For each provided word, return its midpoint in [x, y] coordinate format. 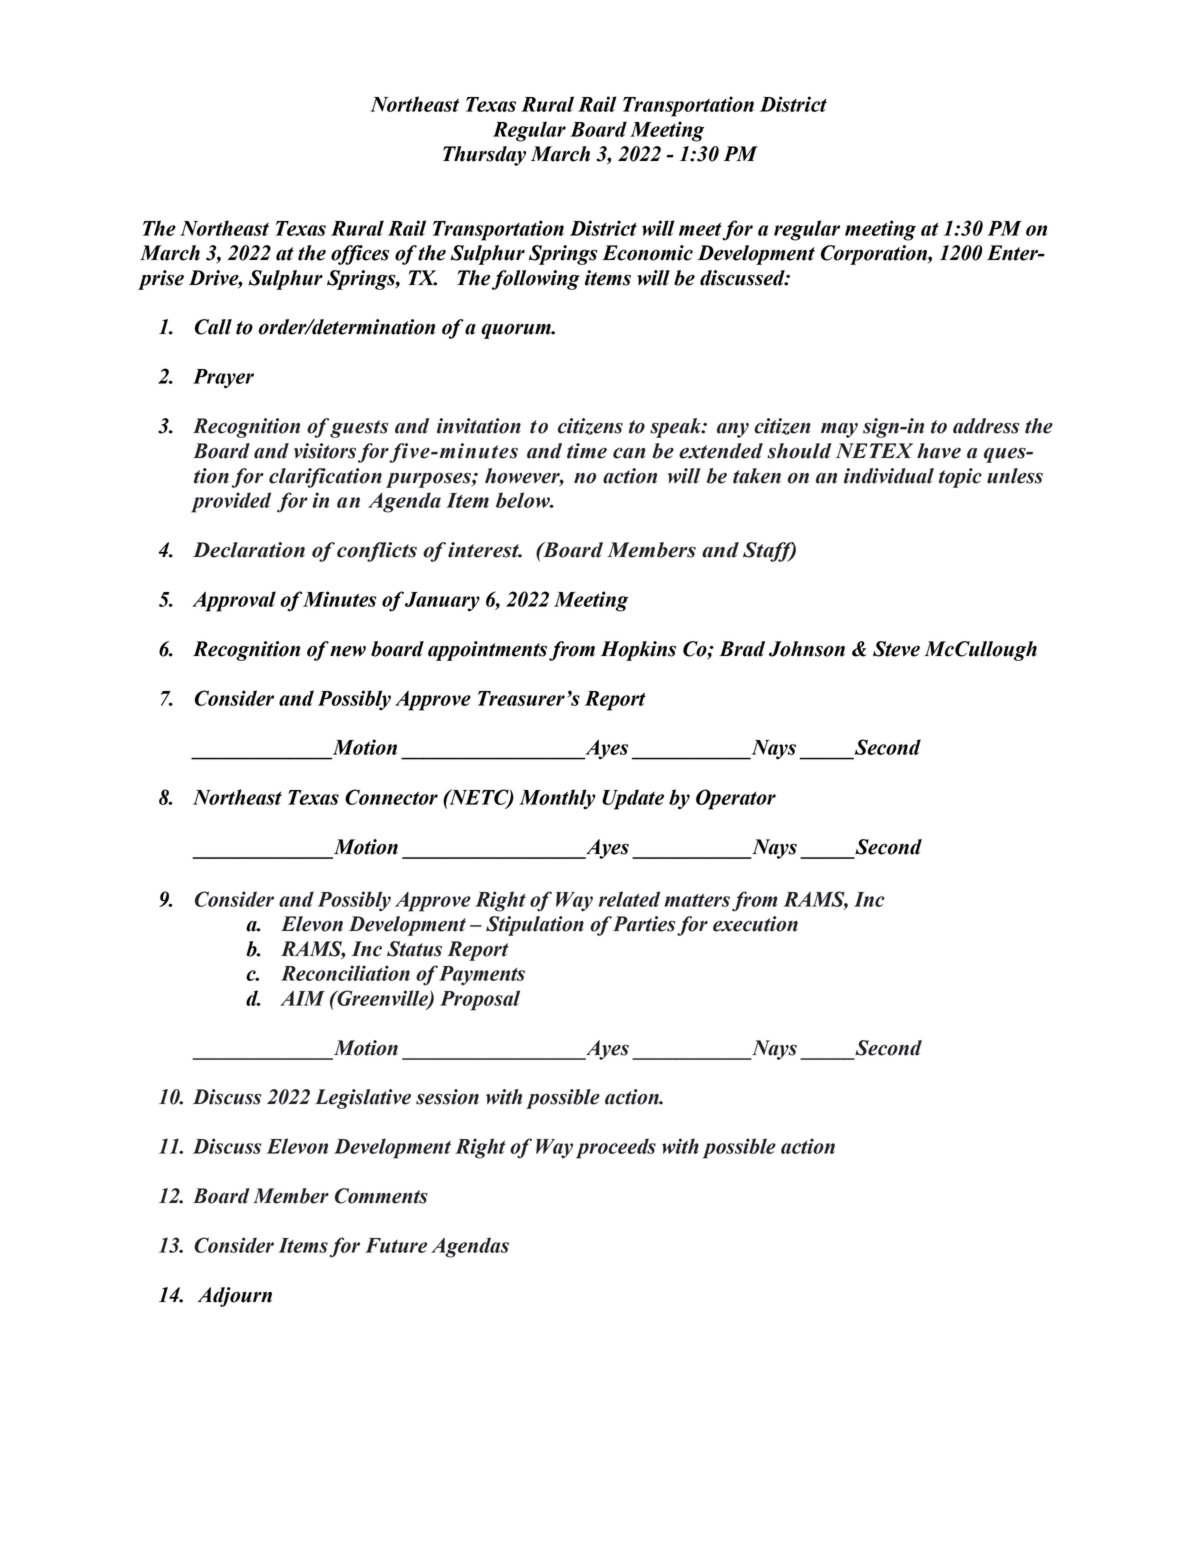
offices [360, 255]
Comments [381, 1196]
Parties [644, 924]
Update [633, 799]
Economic [647, 253]
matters [697, 900]
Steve [896, 649]
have [939, 451]
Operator [736, 799]
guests [359, 429]
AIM [302, 998]
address [986, 426]
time [587, 451]
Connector [391, 797]
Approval [234, 601]
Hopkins [638, 651]
